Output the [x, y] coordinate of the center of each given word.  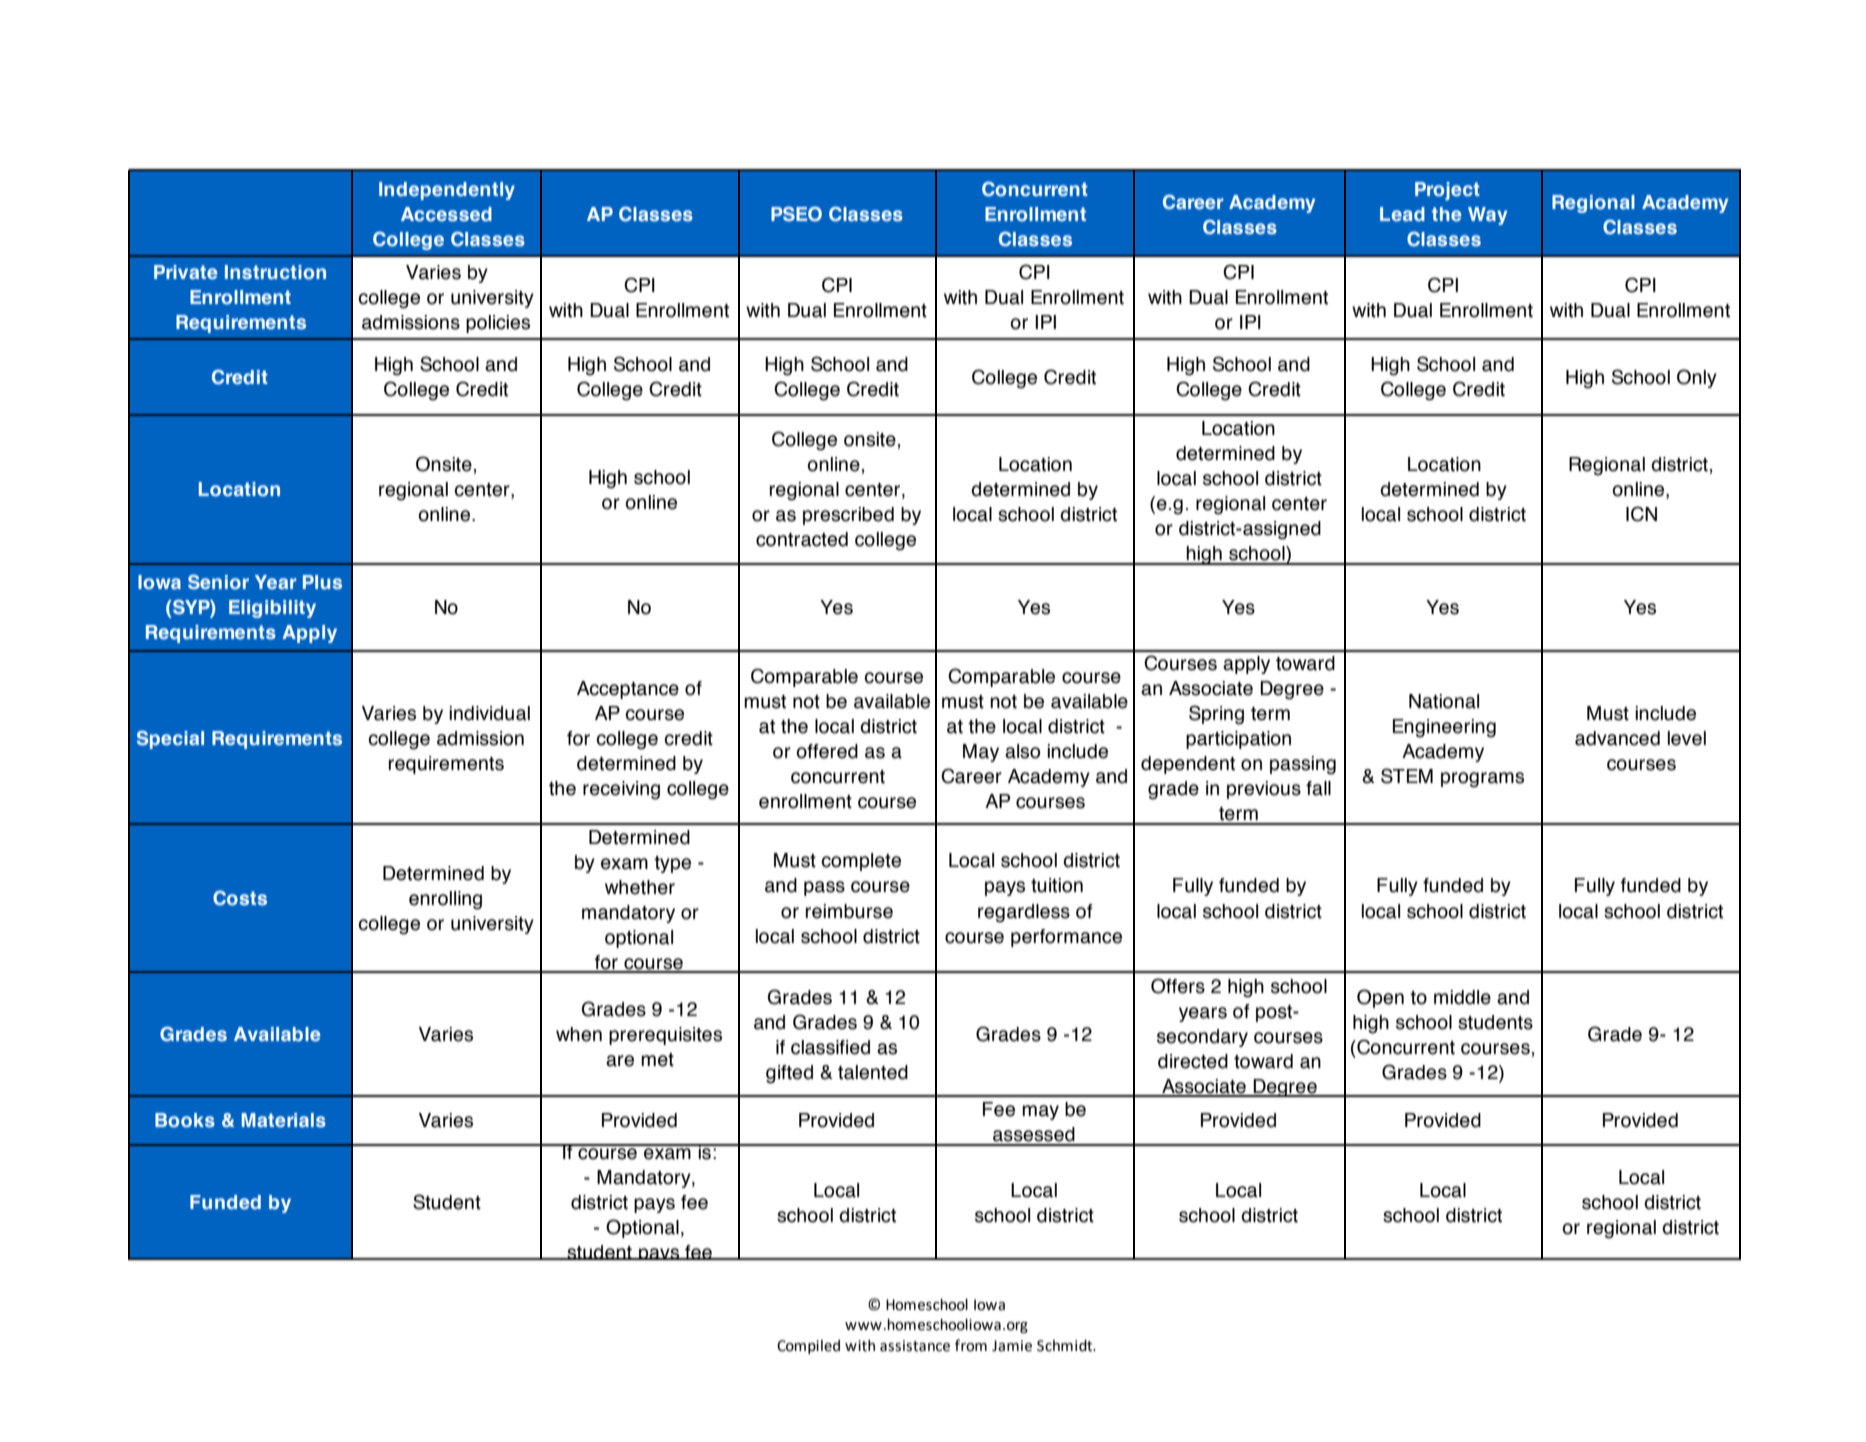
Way [1487, 216]
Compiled [808, 1347]
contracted [802, 539]
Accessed [446, 214]
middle [1462, 997]
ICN [1641, 514]
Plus [322, 582]
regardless [1024, 913]
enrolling [445, 900]
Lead [1402, 214]
